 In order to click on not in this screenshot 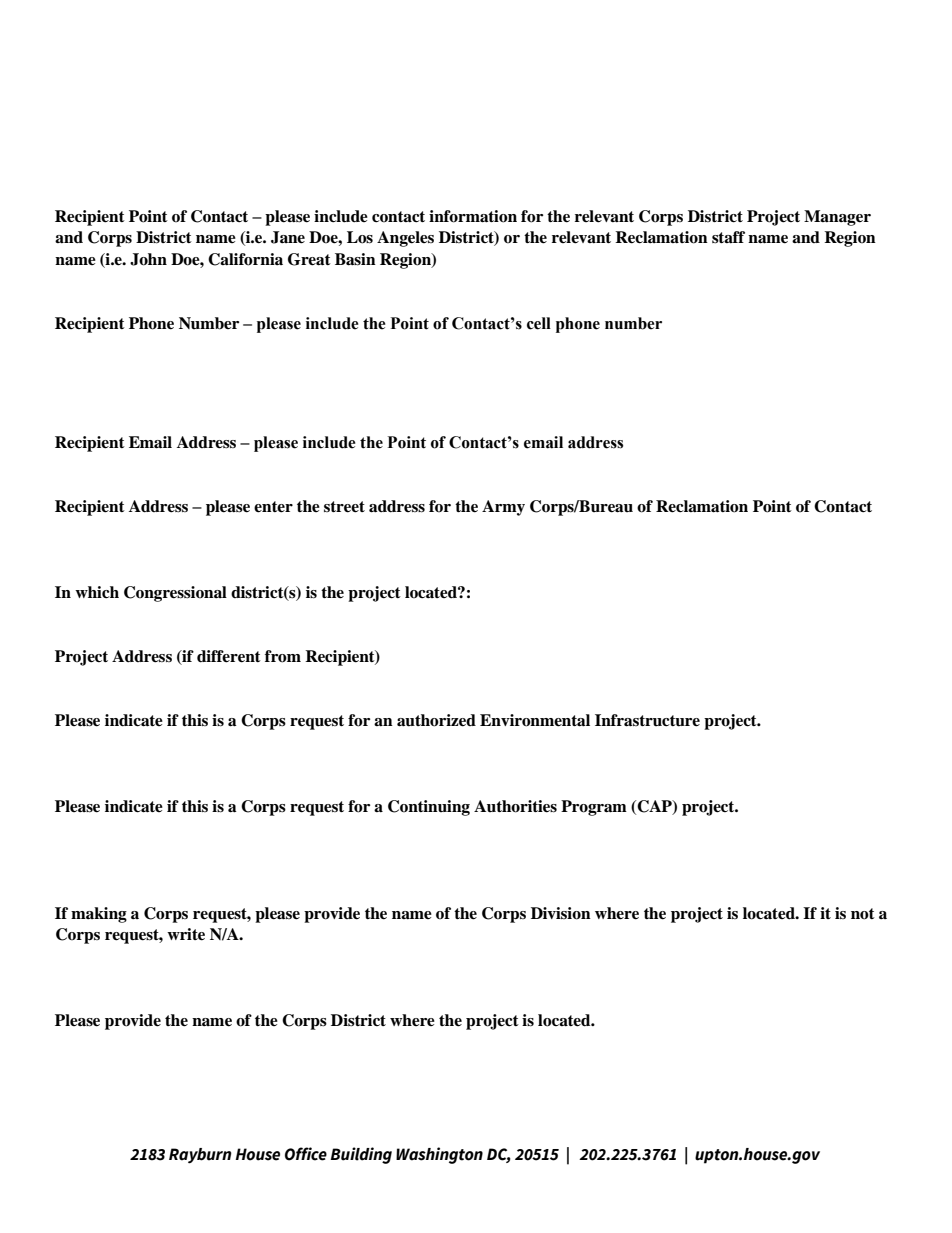, I will do `click(863, 914)`.
